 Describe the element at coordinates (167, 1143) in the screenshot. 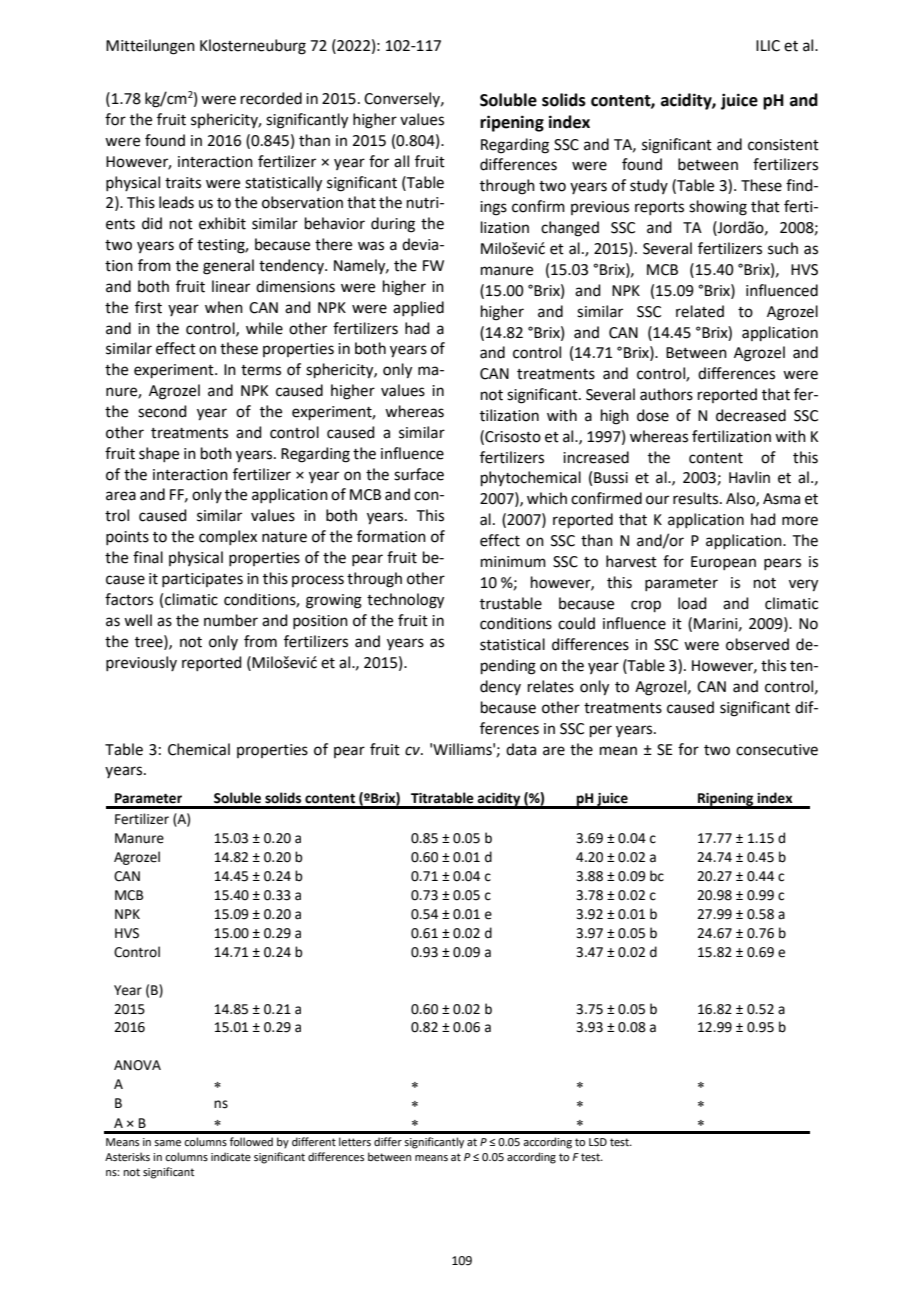

I see `same` at that location.
